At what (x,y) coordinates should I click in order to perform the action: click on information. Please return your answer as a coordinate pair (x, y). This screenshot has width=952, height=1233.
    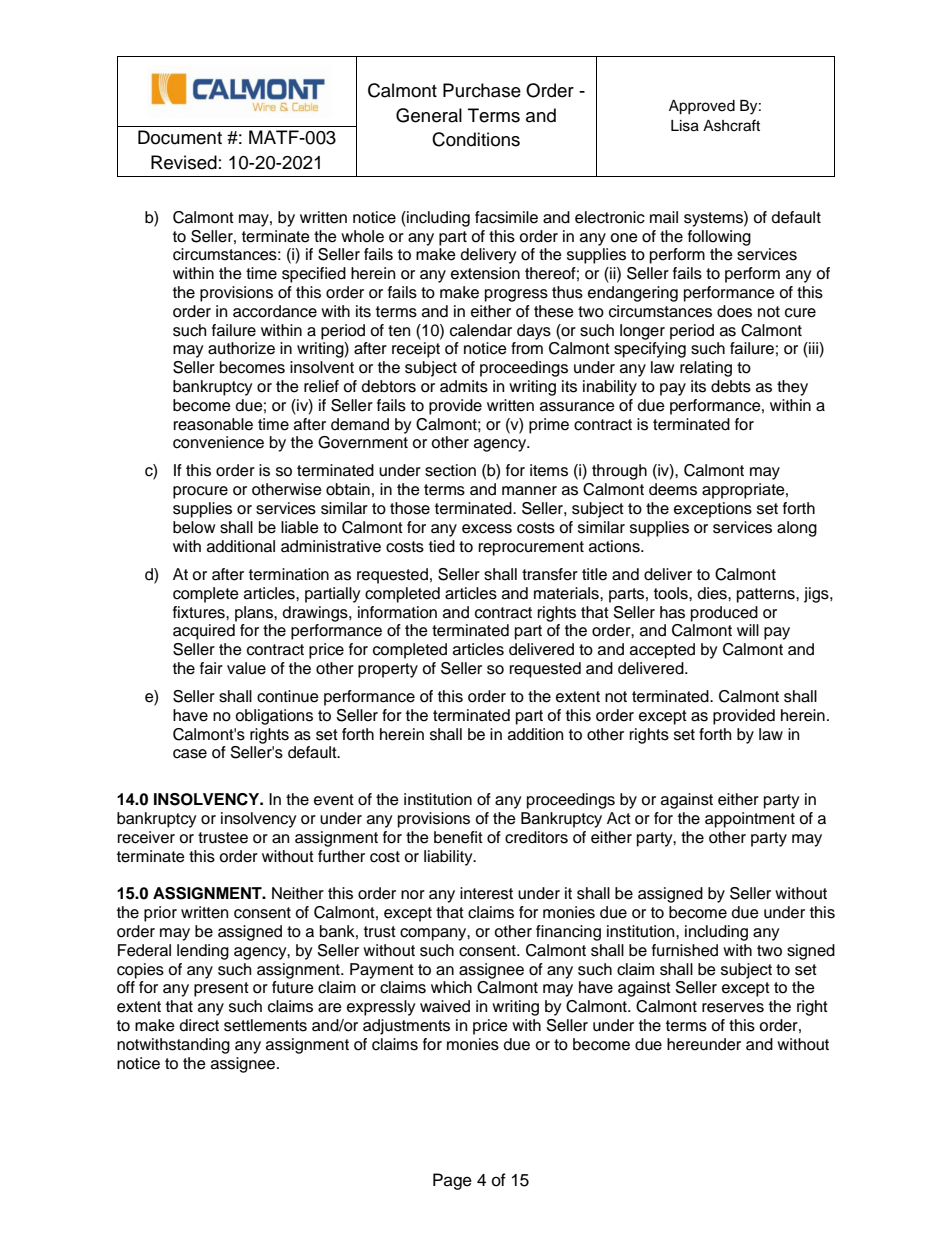
    Looking at the image, I should click on (397, 612).
